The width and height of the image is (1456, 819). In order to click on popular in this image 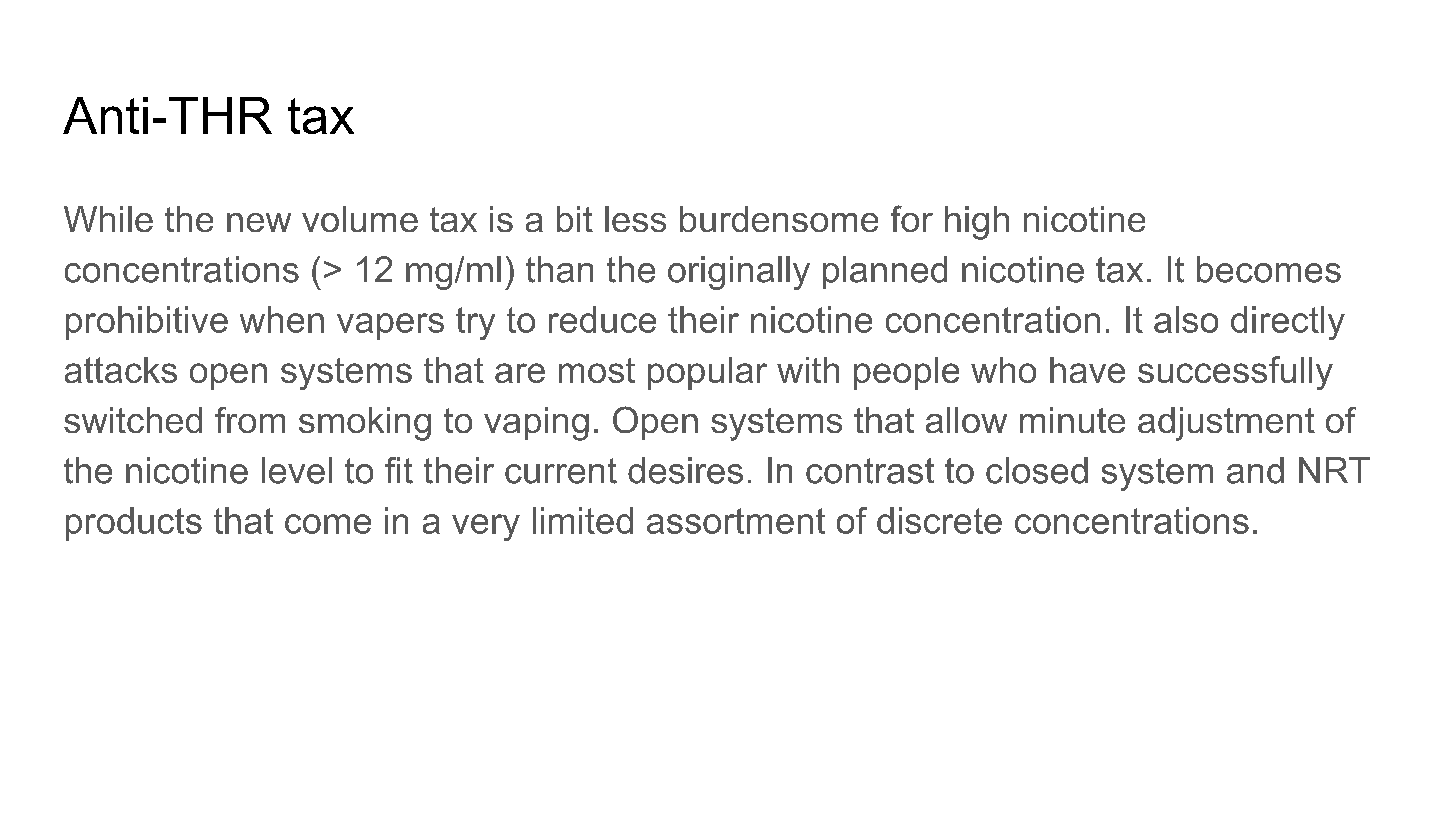, I will do `click(707, 373)`.
